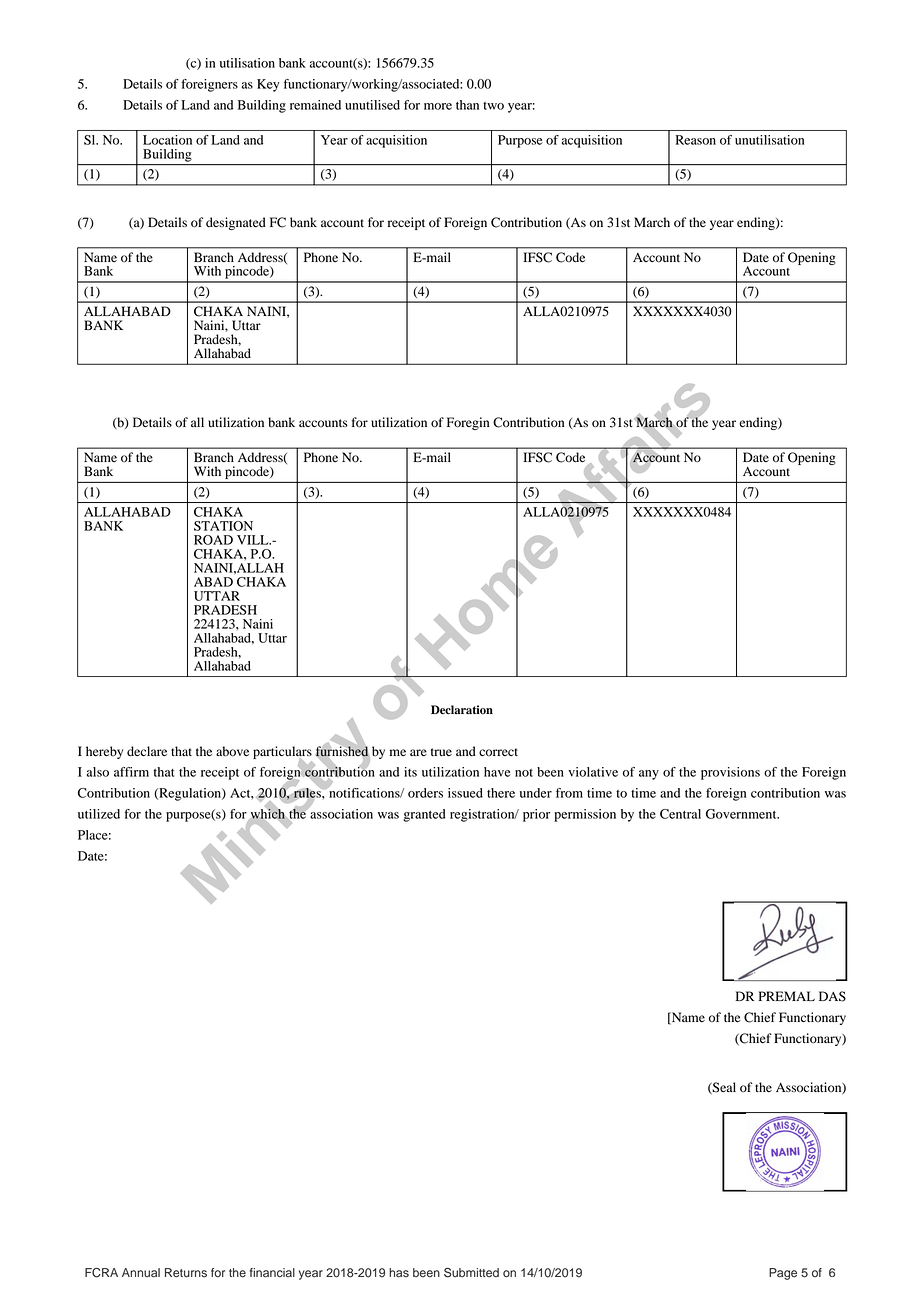 The image size is (924, 1308). I want to click on provisions, so click(730, 773).
